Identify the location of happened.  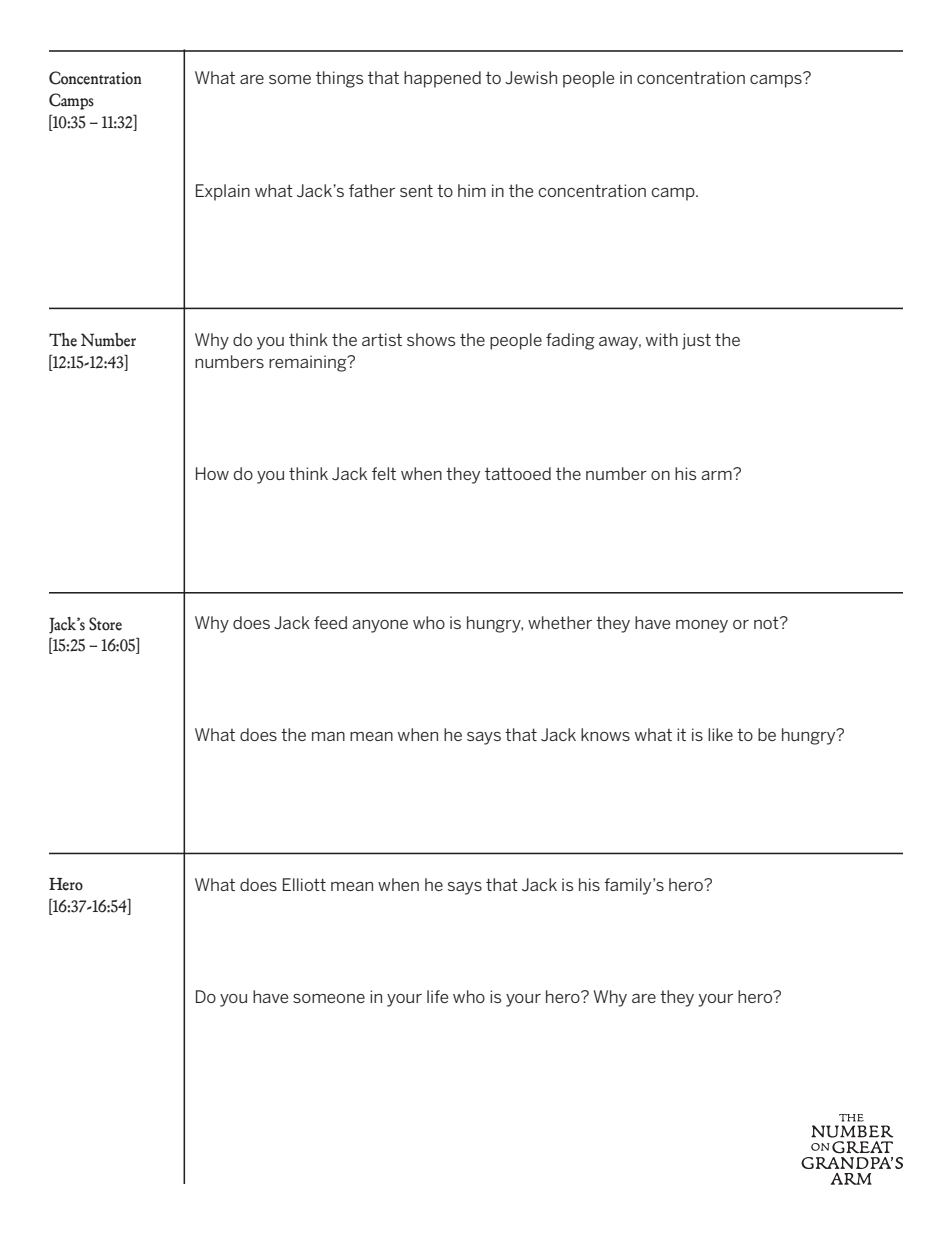
(442, 79).
